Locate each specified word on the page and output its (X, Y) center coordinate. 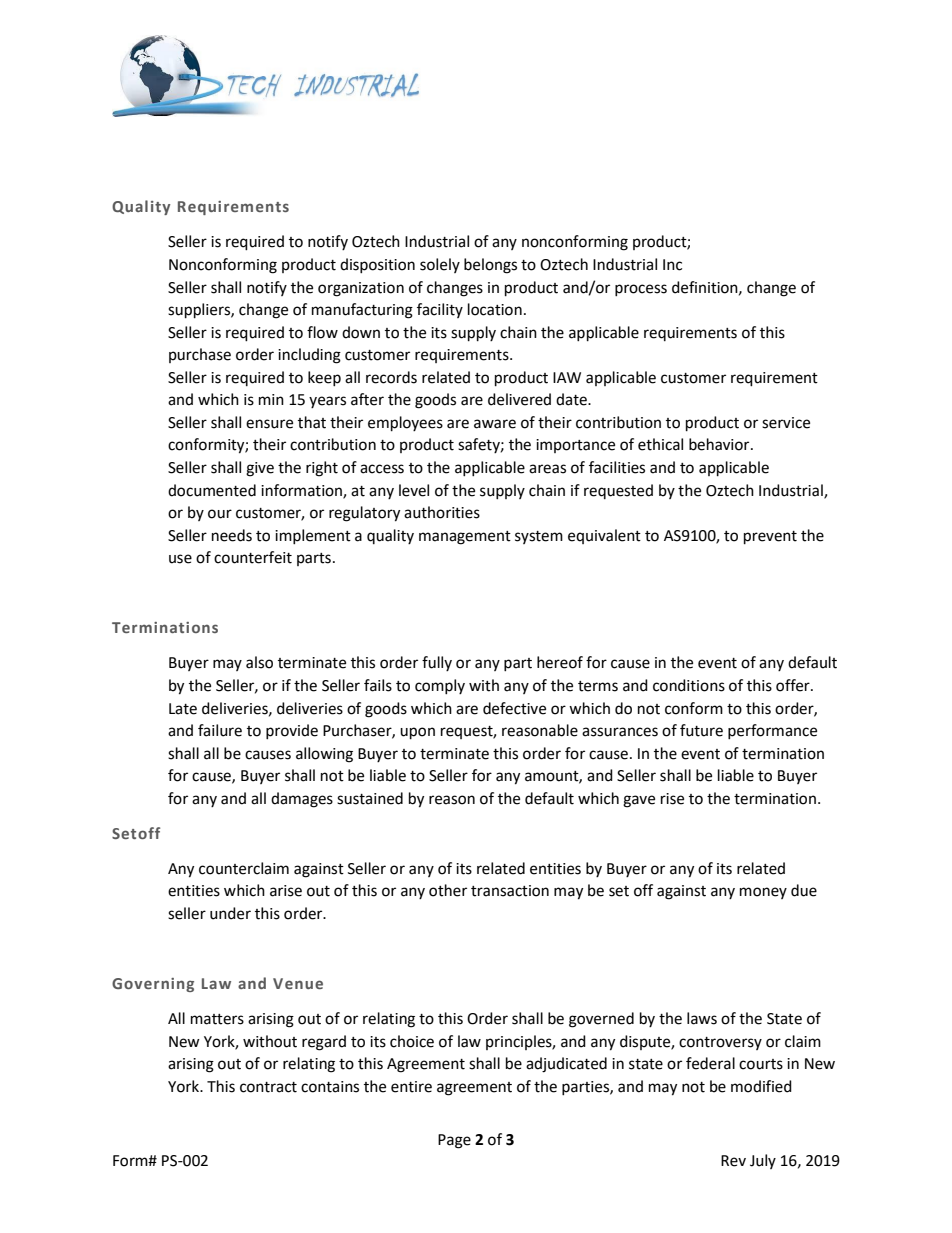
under (230, 913)
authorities (442, 512)
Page (454, 1141)
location (495, 309)
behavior (720, 444)
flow (322, 332)
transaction (510, 891)
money (763, 893)
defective (514, 708)
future (701, 730)
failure (220, 730)
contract (268, 1087)
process (641, 290)
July (763, 1161)
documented (212, 490)
